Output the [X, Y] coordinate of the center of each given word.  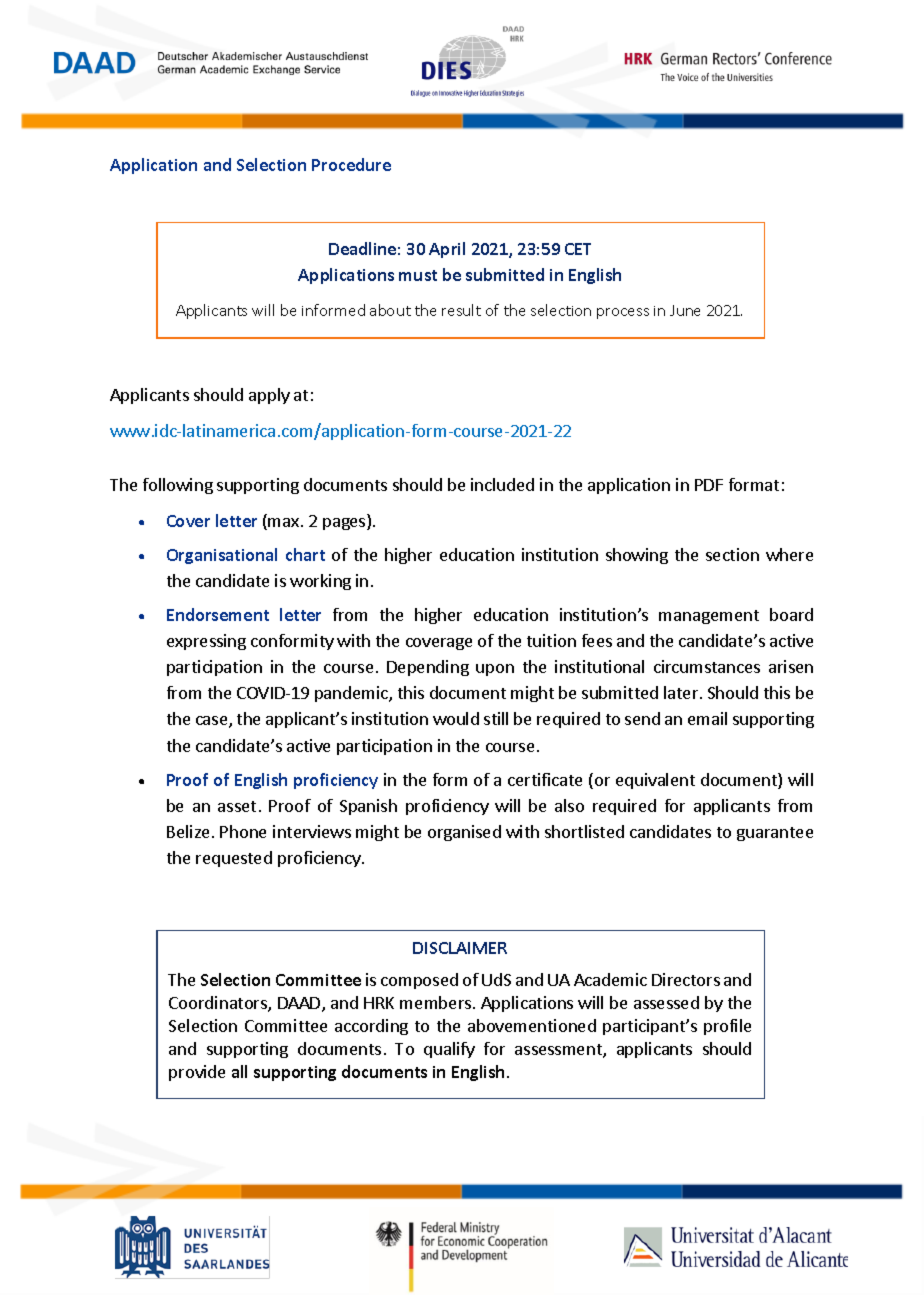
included [502, 484]
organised [464, 833]
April [447, 250]
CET [578, 249]
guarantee [775, 834]
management [709, 617]
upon [495, 670]
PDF [709, 485]
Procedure [351, 164]
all [239, 1071]
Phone [243, 831]
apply [269, 396]
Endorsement [218, 614]
